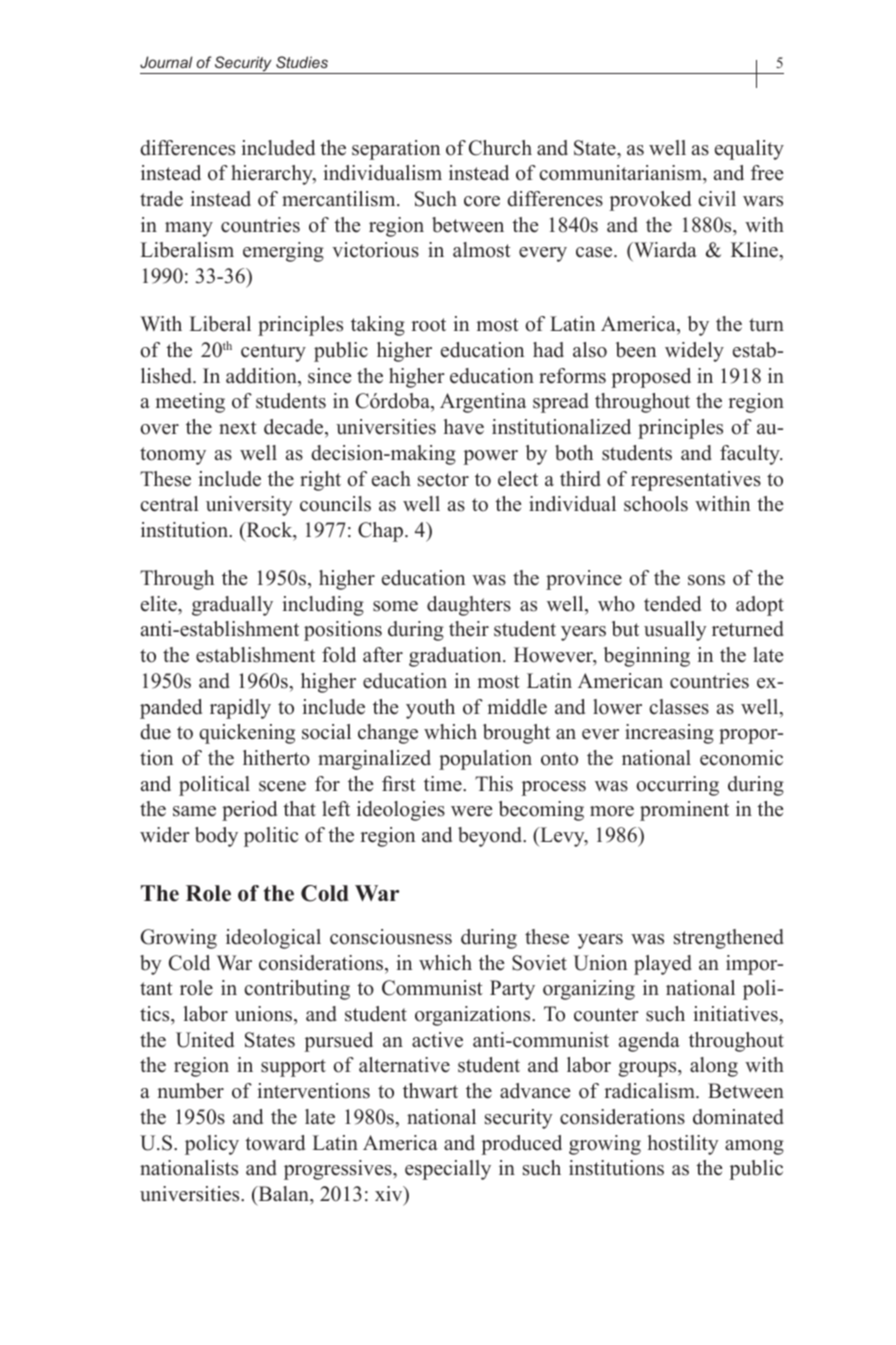 The height and width of the image is (1345, 896). I want to click on gradually, so click(232, 606).
